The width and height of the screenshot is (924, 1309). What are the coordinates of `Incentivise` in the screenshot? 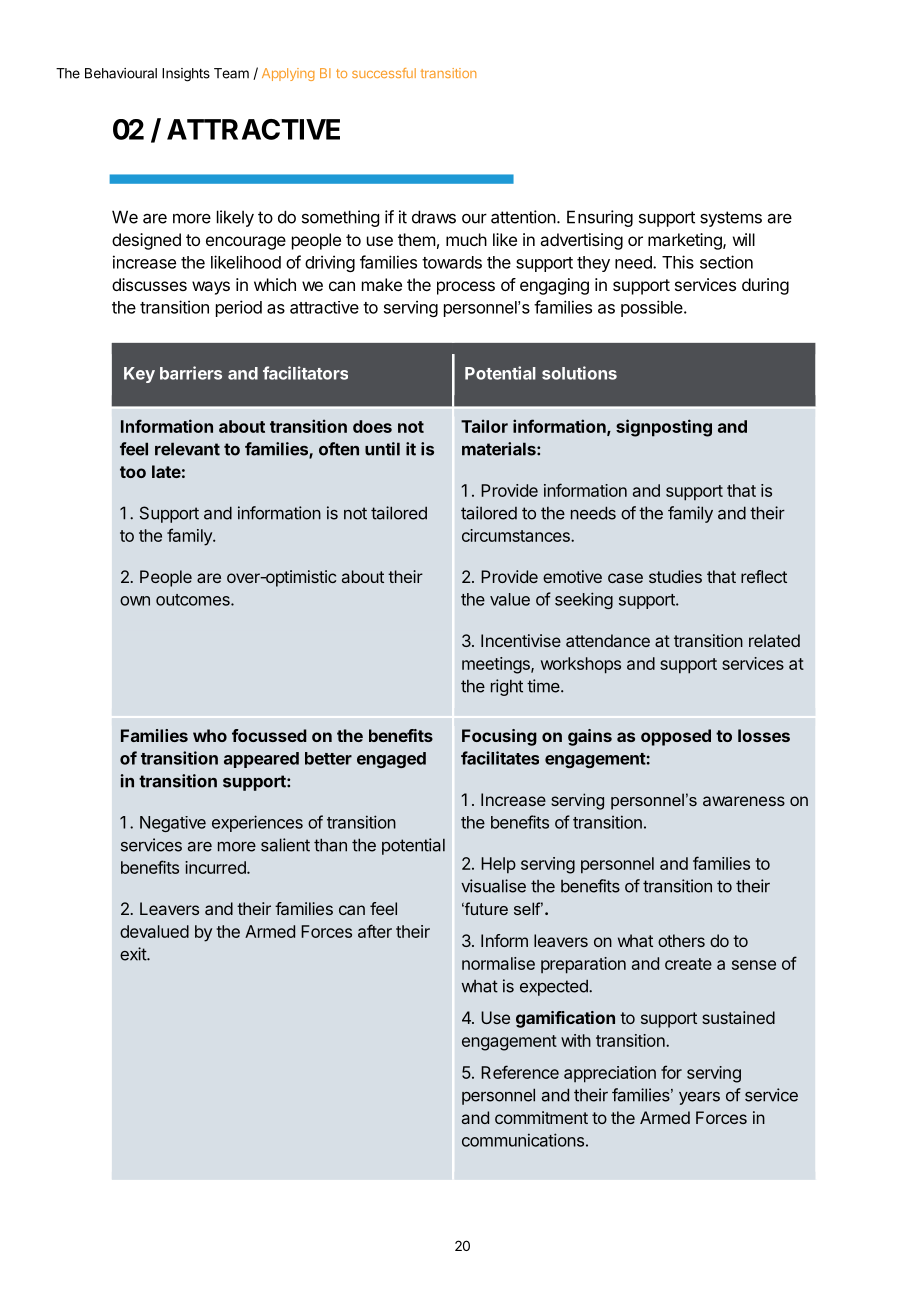 It's located at (521, 640).
